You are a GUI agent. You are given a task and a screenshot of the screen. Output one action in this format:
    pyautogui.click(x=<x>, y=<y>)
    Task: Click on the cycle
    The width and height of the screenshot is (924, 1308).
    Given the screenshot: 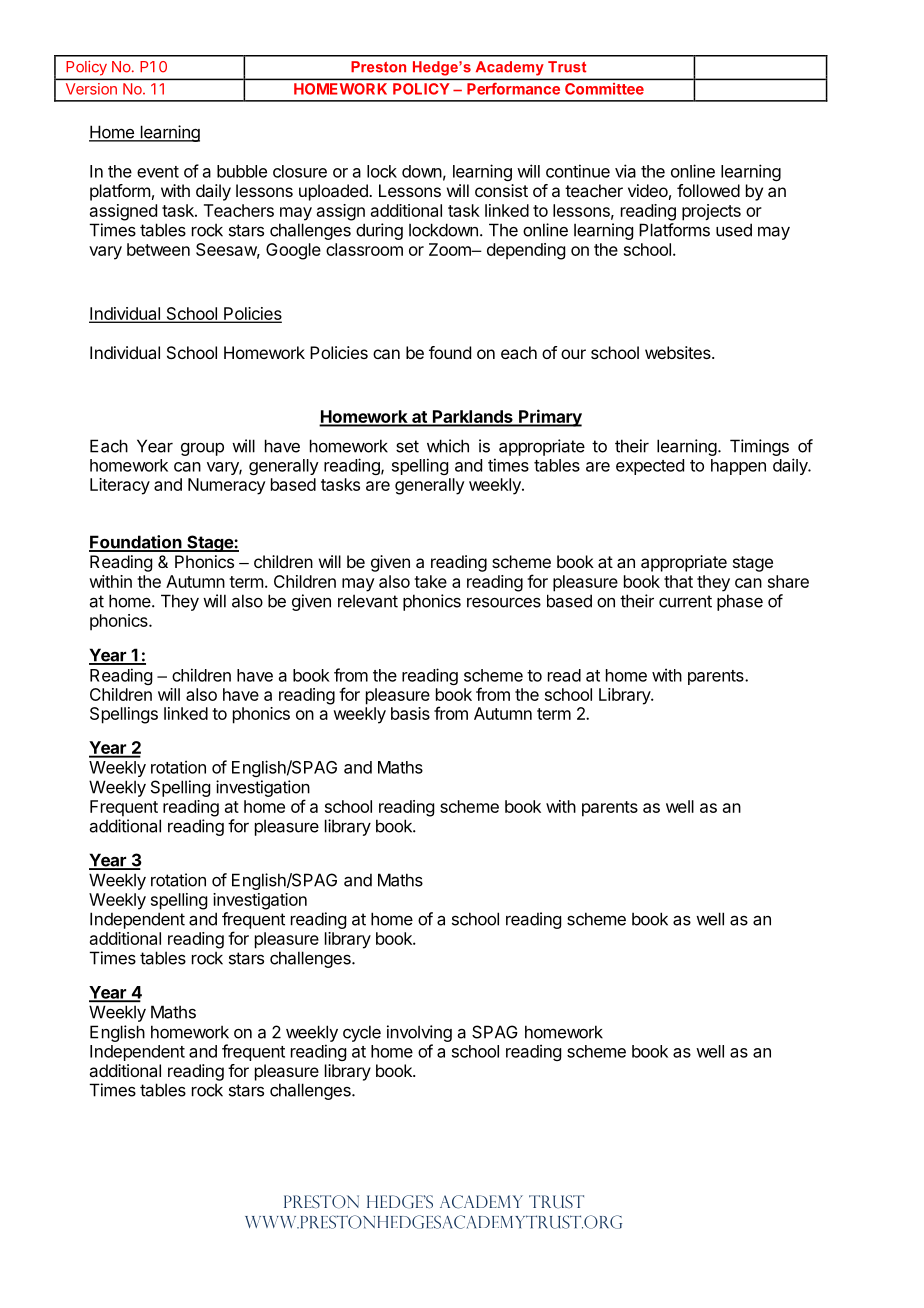 What is the action you would take?
    pyautogui.click(x=362, y=1033)
